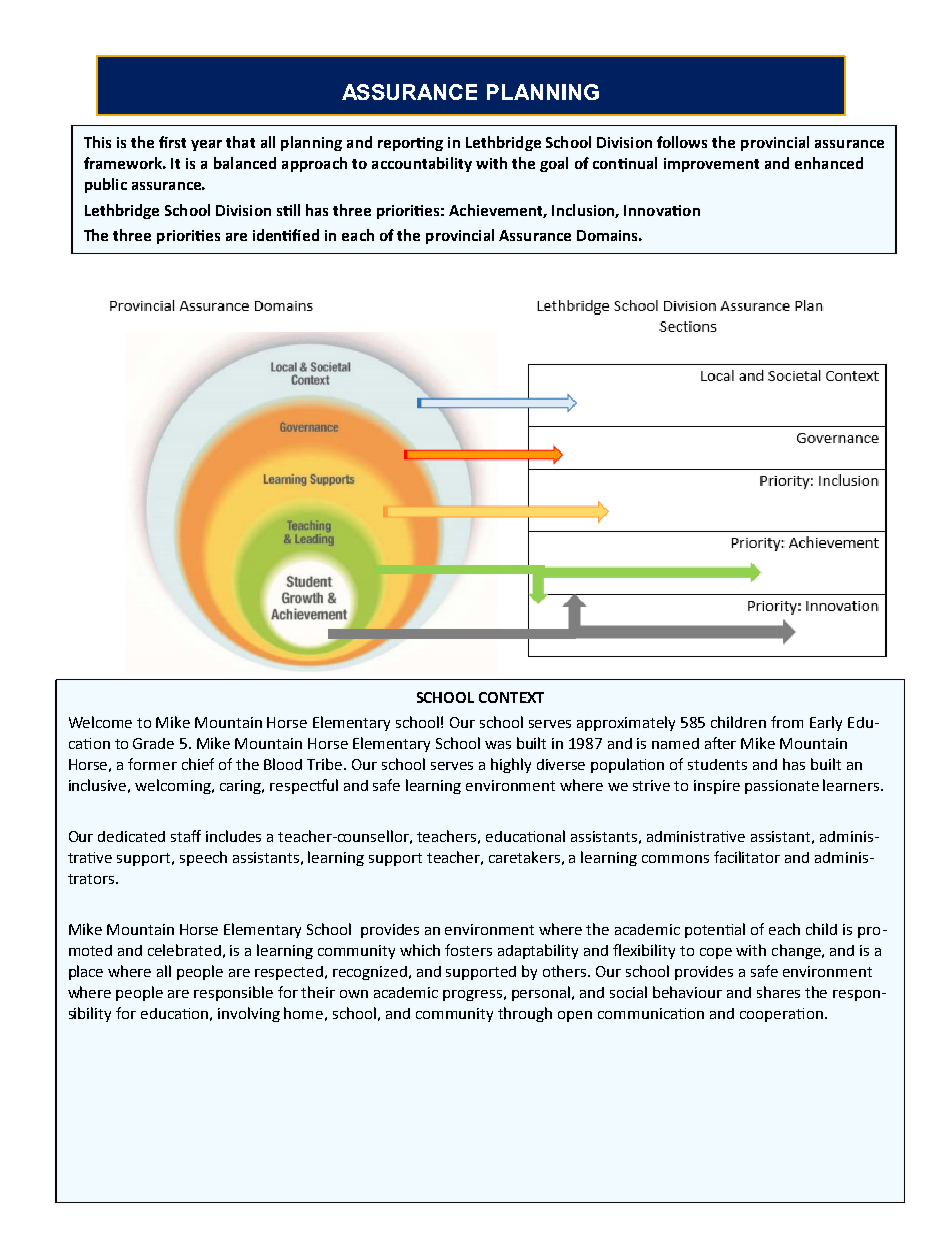  I want to click on CONTEXT, so click(511, 697).
